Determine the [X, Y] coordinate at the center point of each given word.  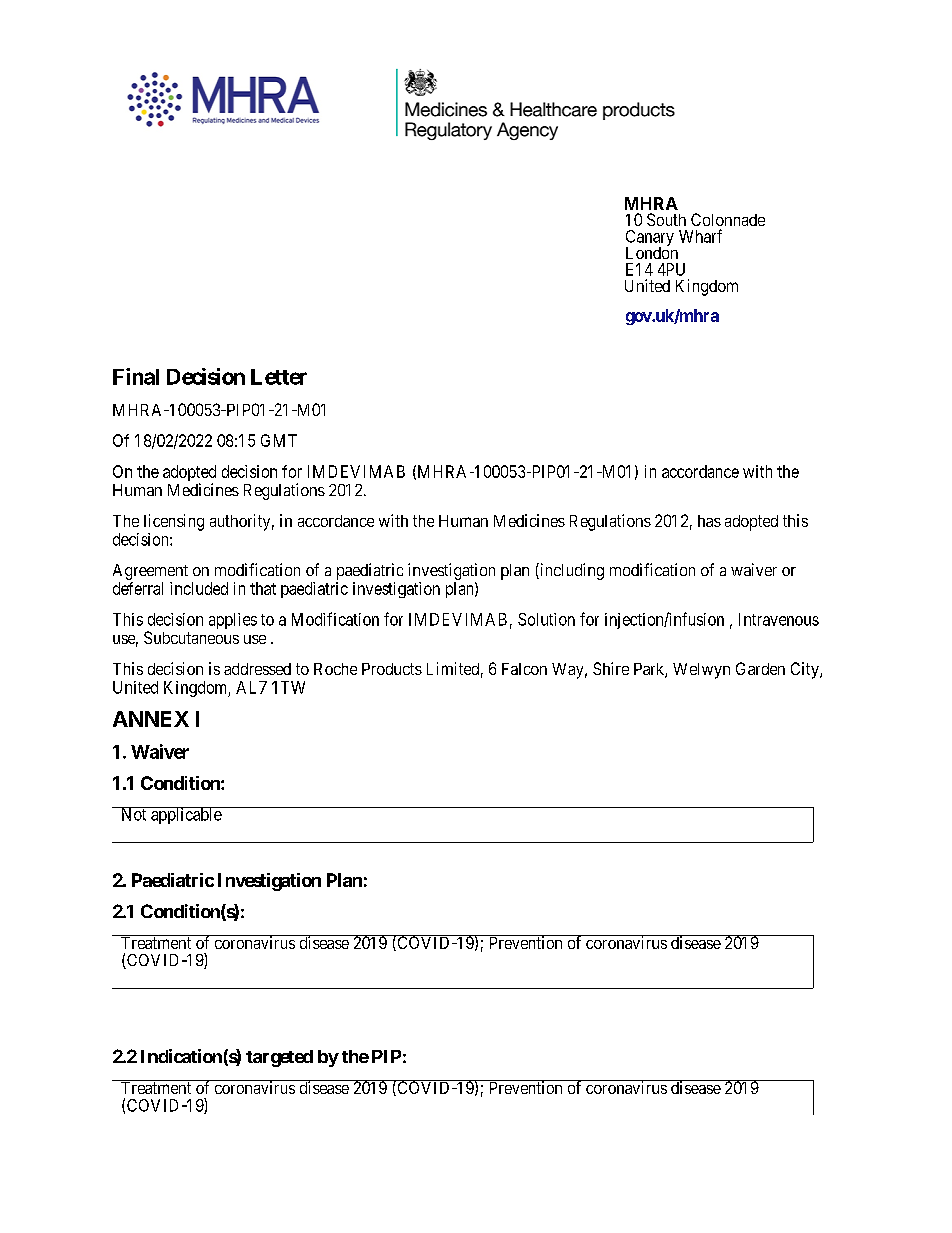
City [806, 670]
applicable [186, 815]
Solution [546, 619]
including [571, 571]
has [709, 521]
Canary [650, 239]
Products [392, 669]
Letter [279, 377]
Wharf [700, 236]
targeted [279, 1058]
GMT [279, 440]
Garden [760, 668]
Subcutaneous [191, 637]
